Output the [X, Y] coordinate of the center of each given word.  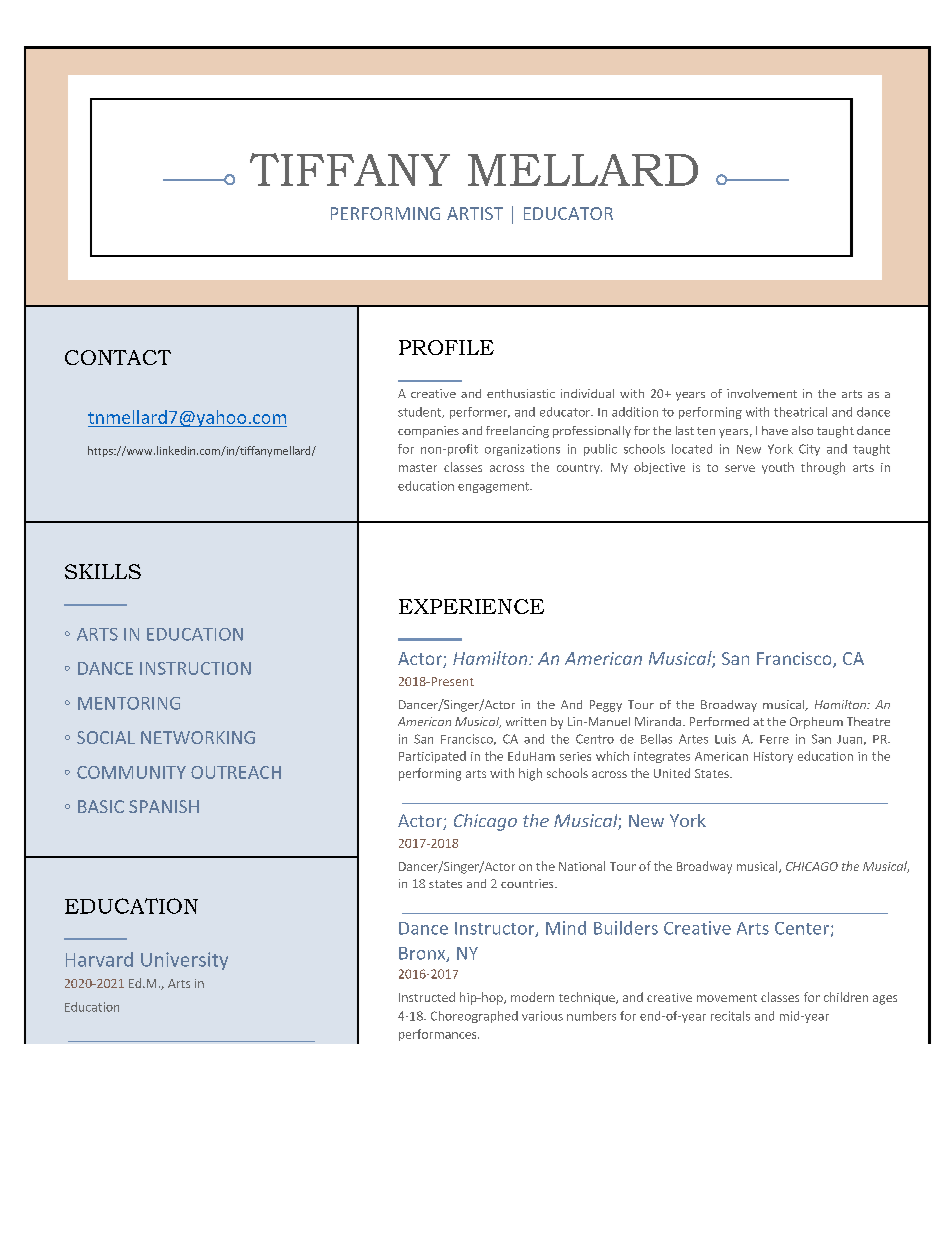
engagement [494, 487]
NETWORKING [198, 737]
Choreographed [474, 1017]
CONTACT [118, 357]
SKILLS [103, 571]
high [530, 774]
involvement [762, 393]
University [184, 961]
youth [778, 468]
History [773, 757]
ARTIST [475, 213]
